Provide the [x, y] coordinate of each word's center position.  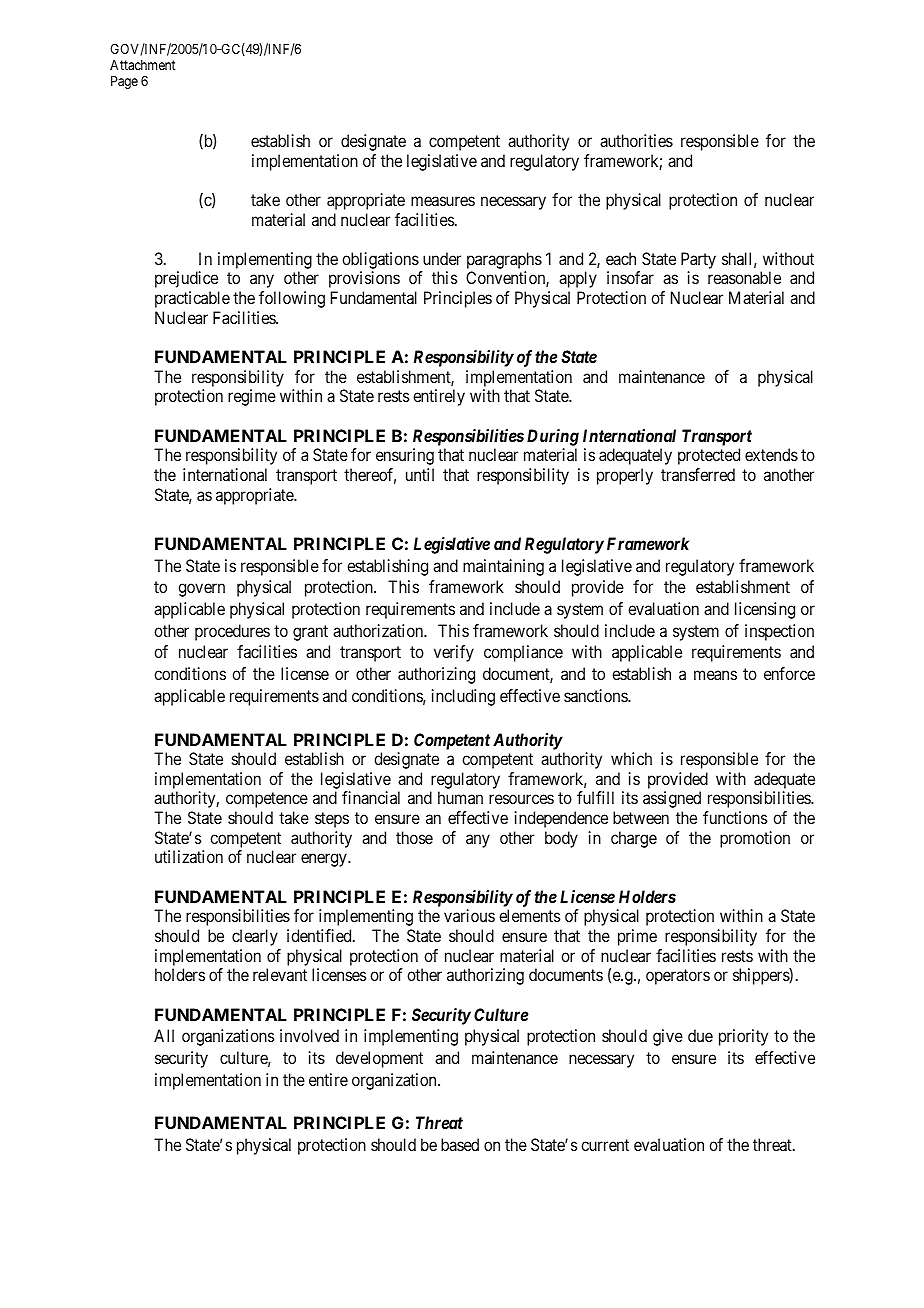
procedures [232, 632]
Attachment [143, 65]
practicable [192, 299]
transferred [698, 474]
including [463, 697]
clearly [255, 937]
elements [529, 915]
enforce [789, 673]
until [420, 474]
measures [443, 201]
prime [637, 937]
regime [252, 397]
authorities [636, 140]
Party [698, 260]
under [442, 258]
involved [309, 1035]
